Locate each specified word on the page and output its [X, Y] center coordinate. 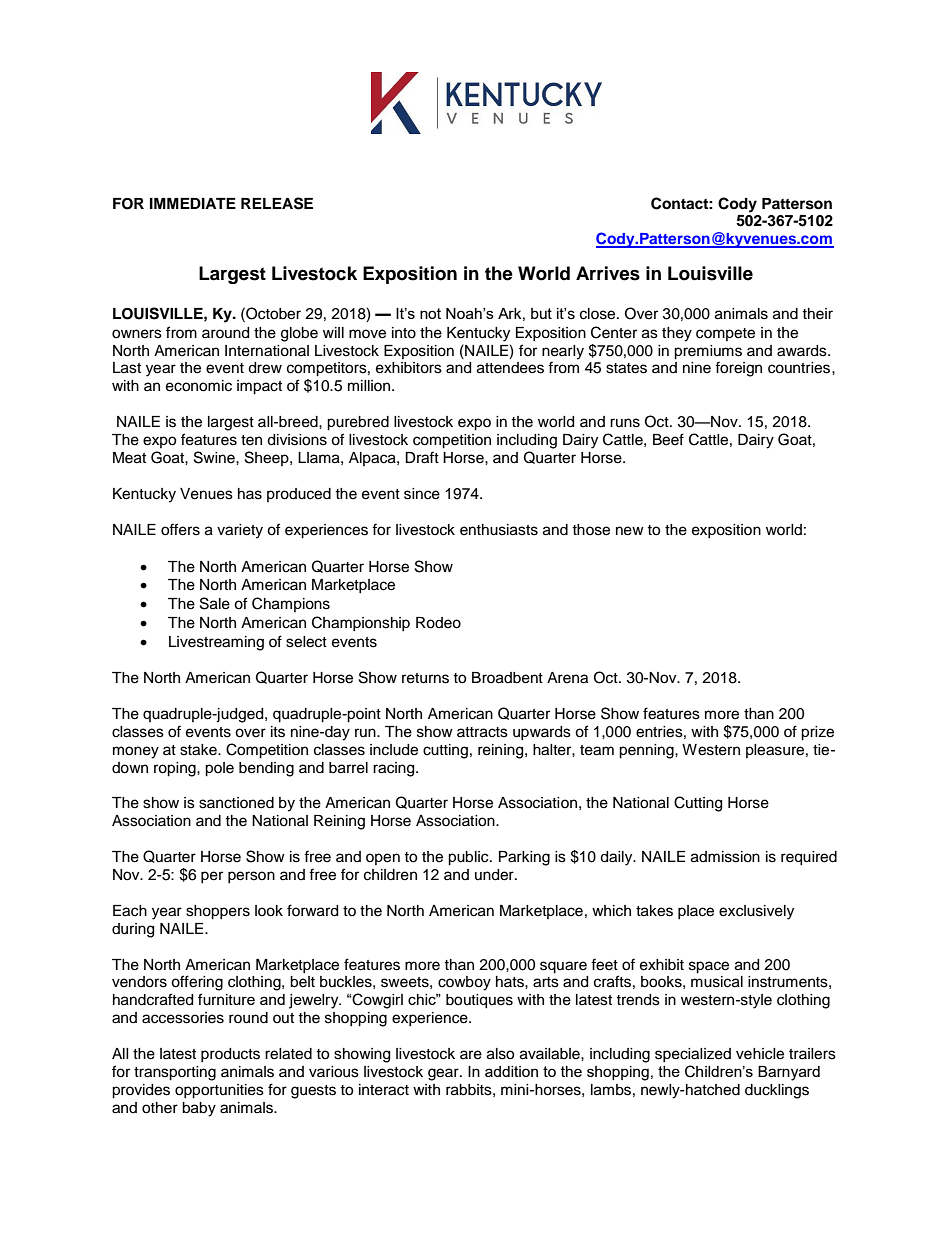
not [430, 313]
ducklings [777, 1091]
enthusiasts [499, 530]
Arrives [608, 273]
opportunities [219, 1091]
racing [395, 769]
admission [725, 857]
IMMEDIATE [193, 203]
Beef [668, 439]
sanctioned [236, 803]
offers [180, 529]
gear [444, 1074]
